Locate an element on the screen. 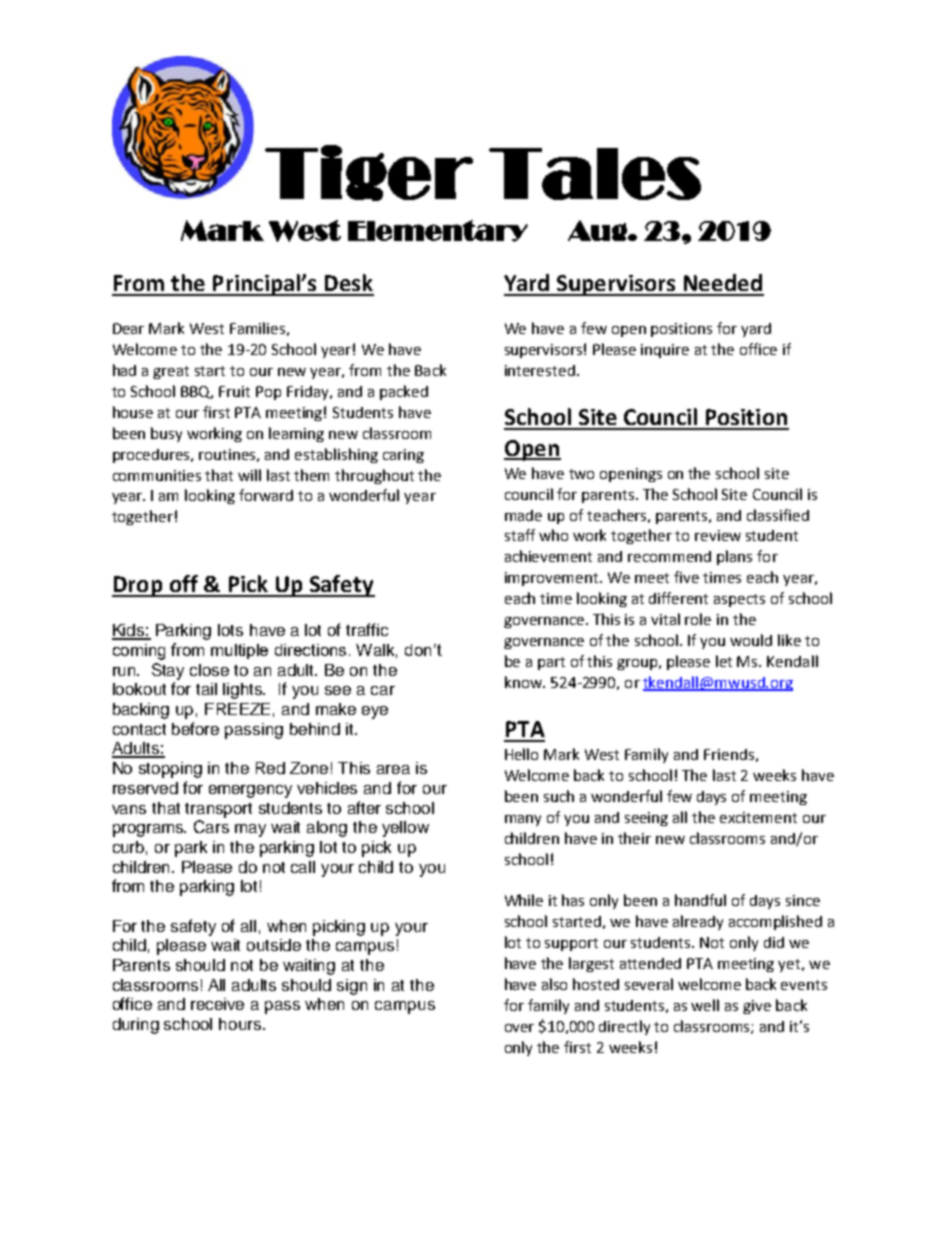 The height and width of the screenshot is (1233, 952). Tales is located at coordinates (595, 174).
